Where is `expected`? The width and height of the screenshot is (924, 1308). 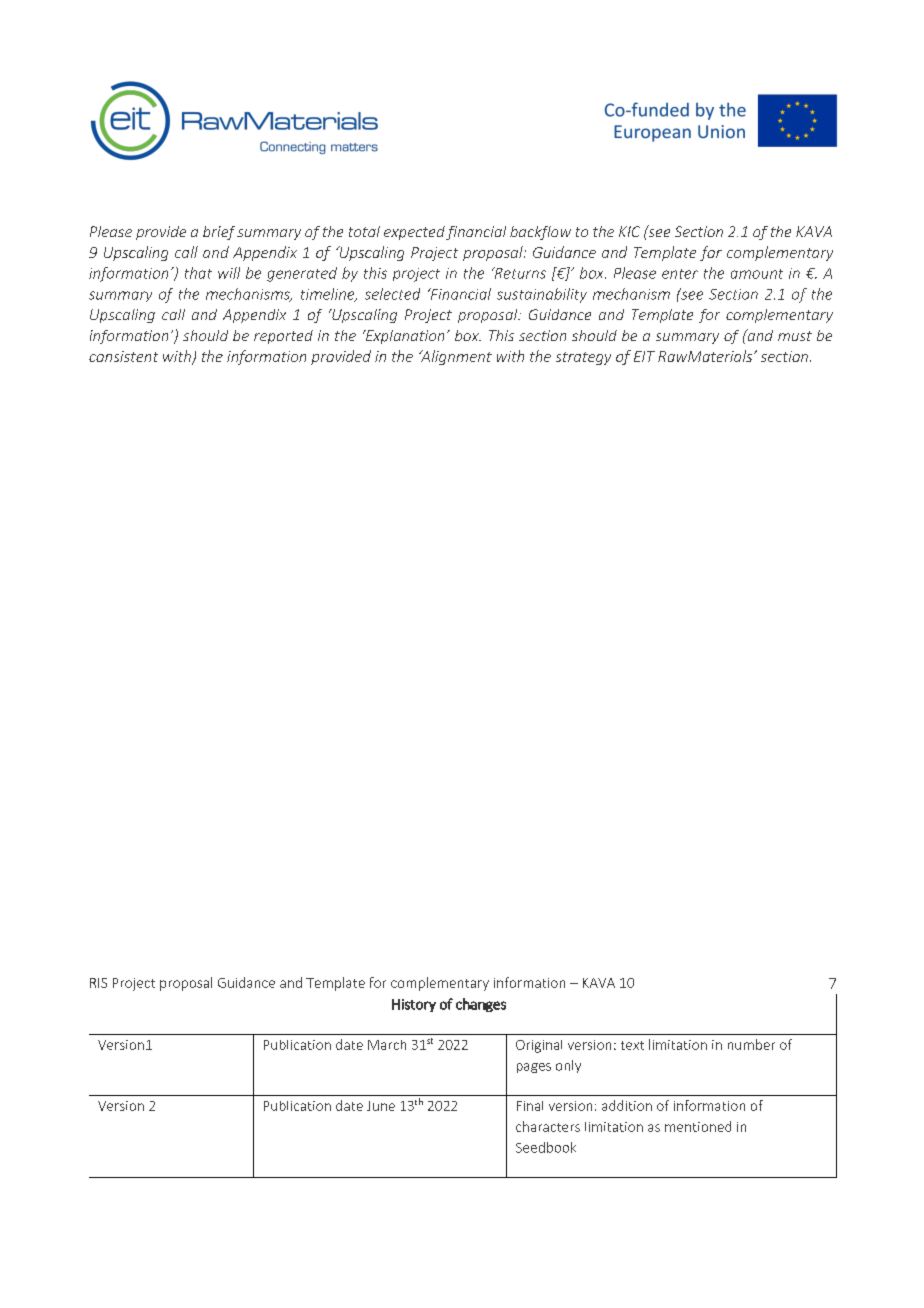
expected is located at coordinates (414, 233).
